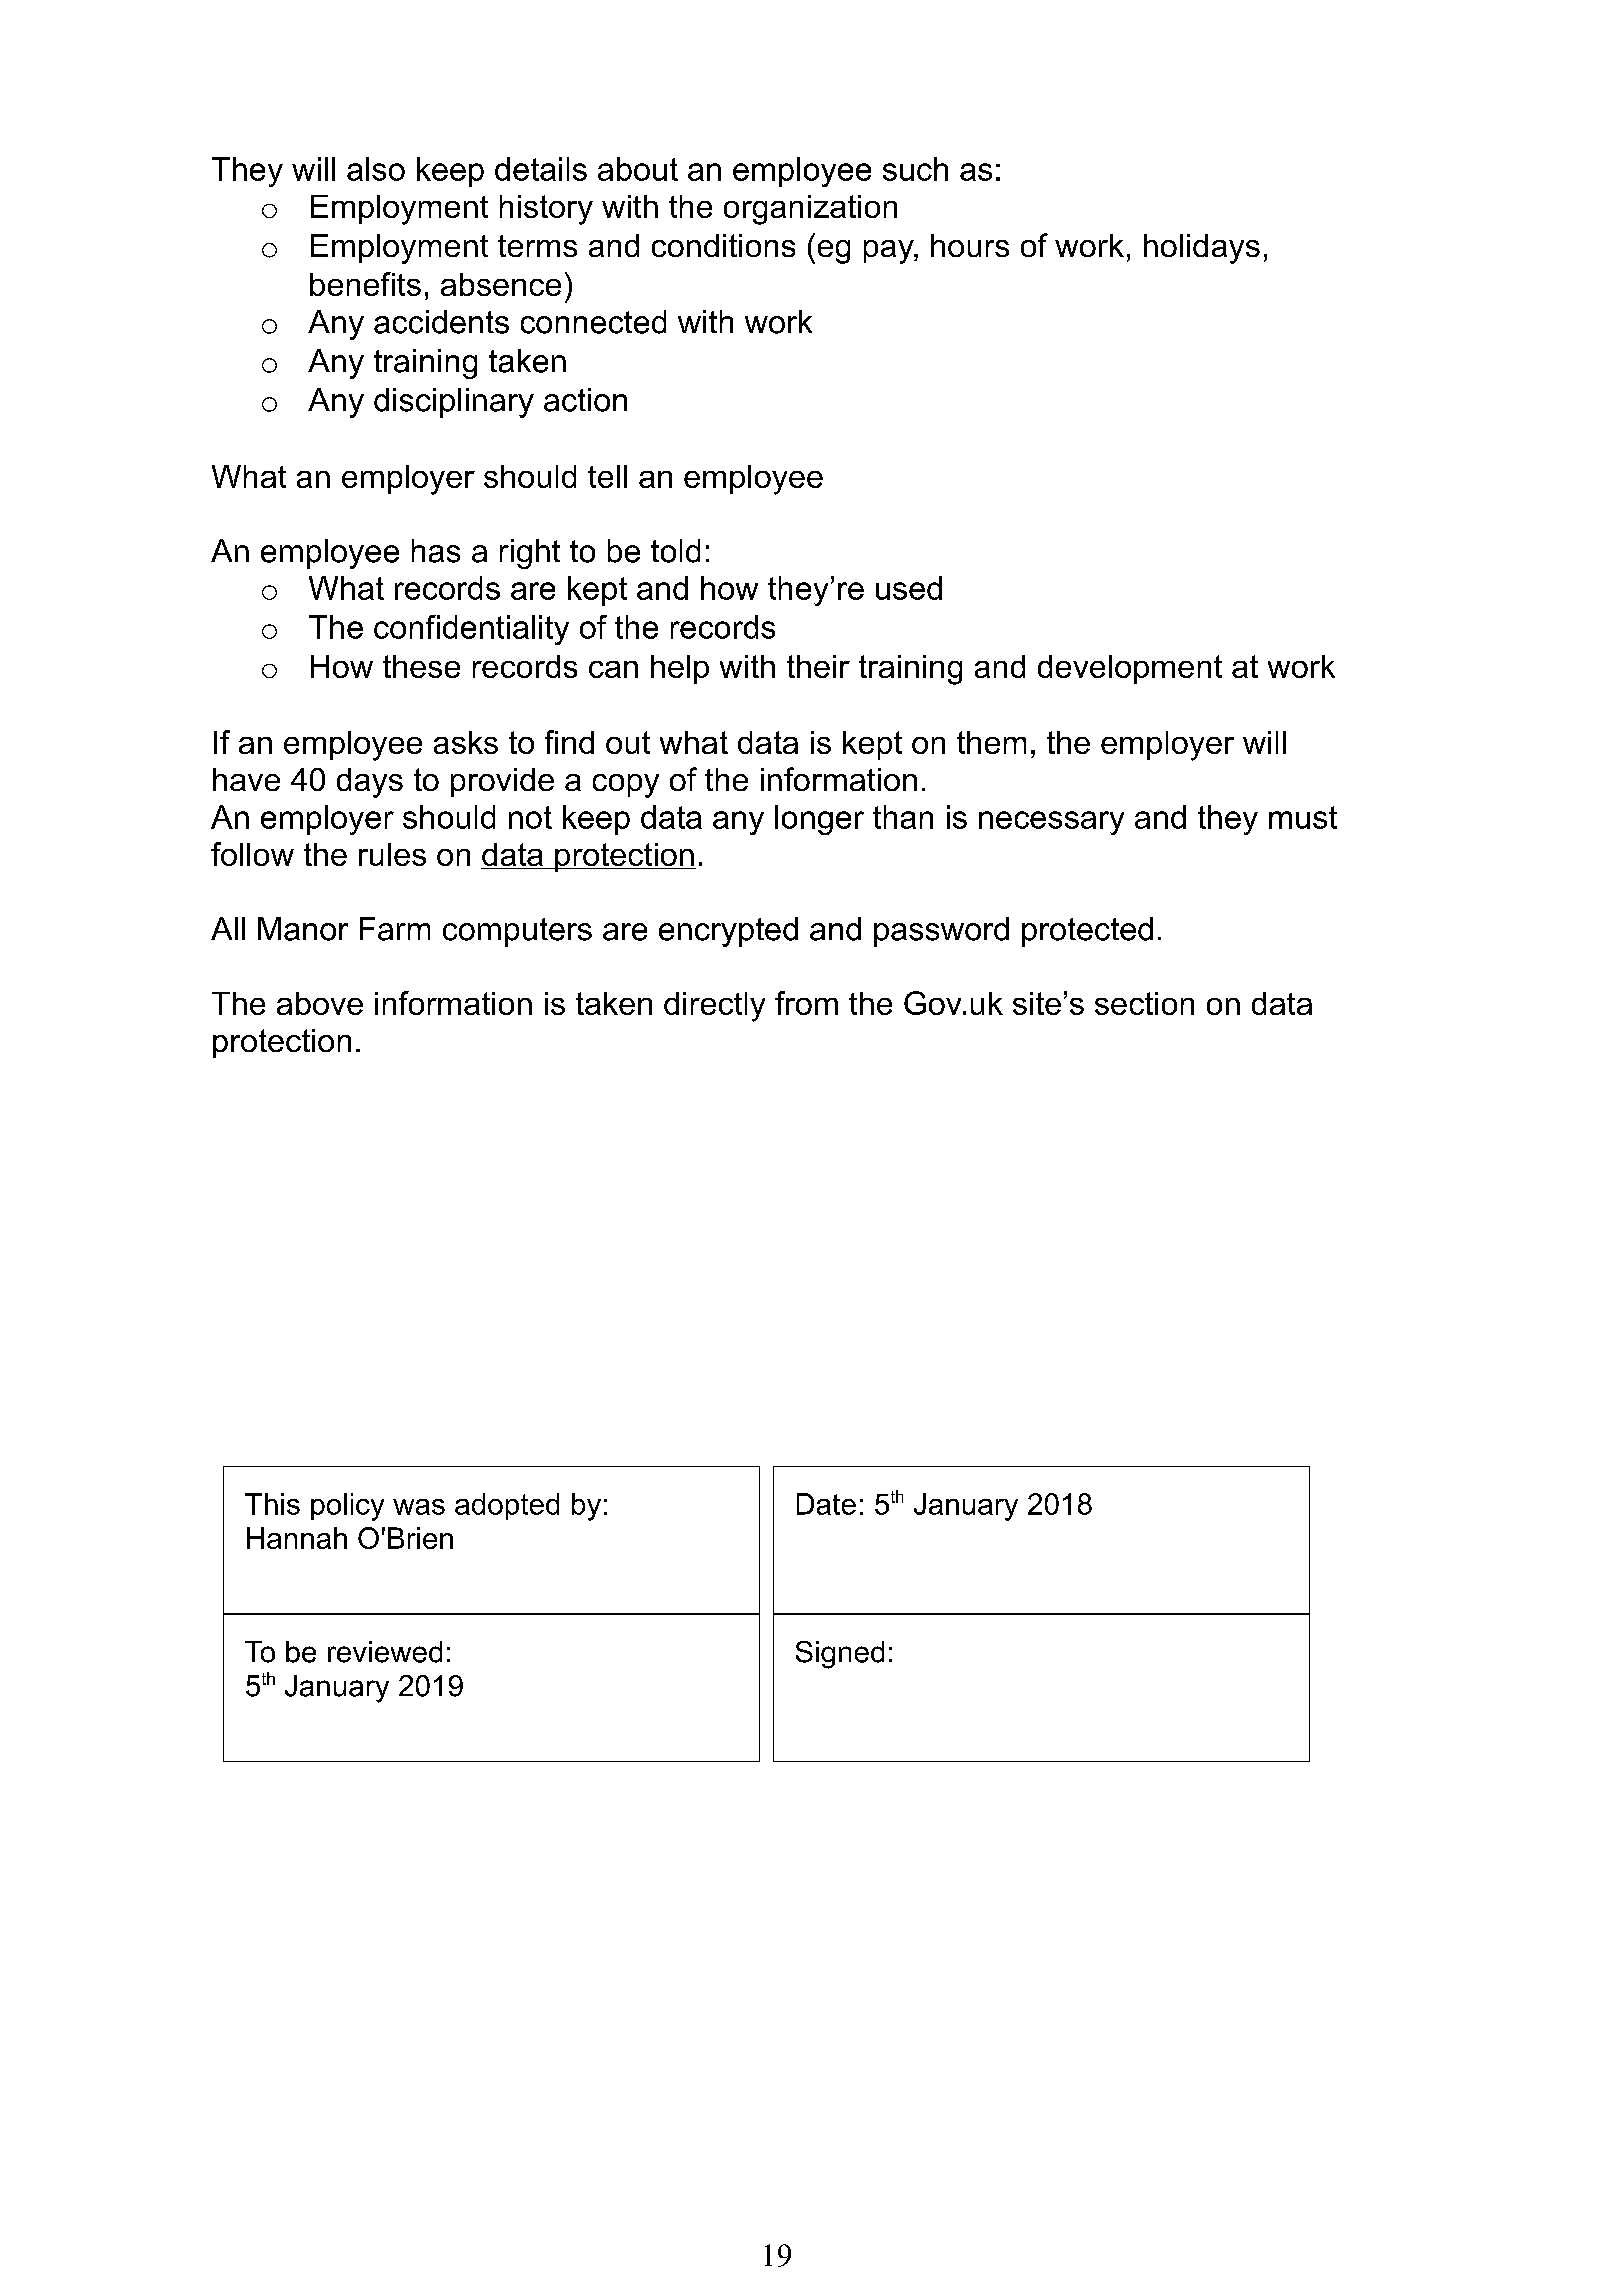 This screenshot has height=2275, width=1608. Describe the element at coordinates (320, 1003) in the screenshot. I see `above` at that location.
